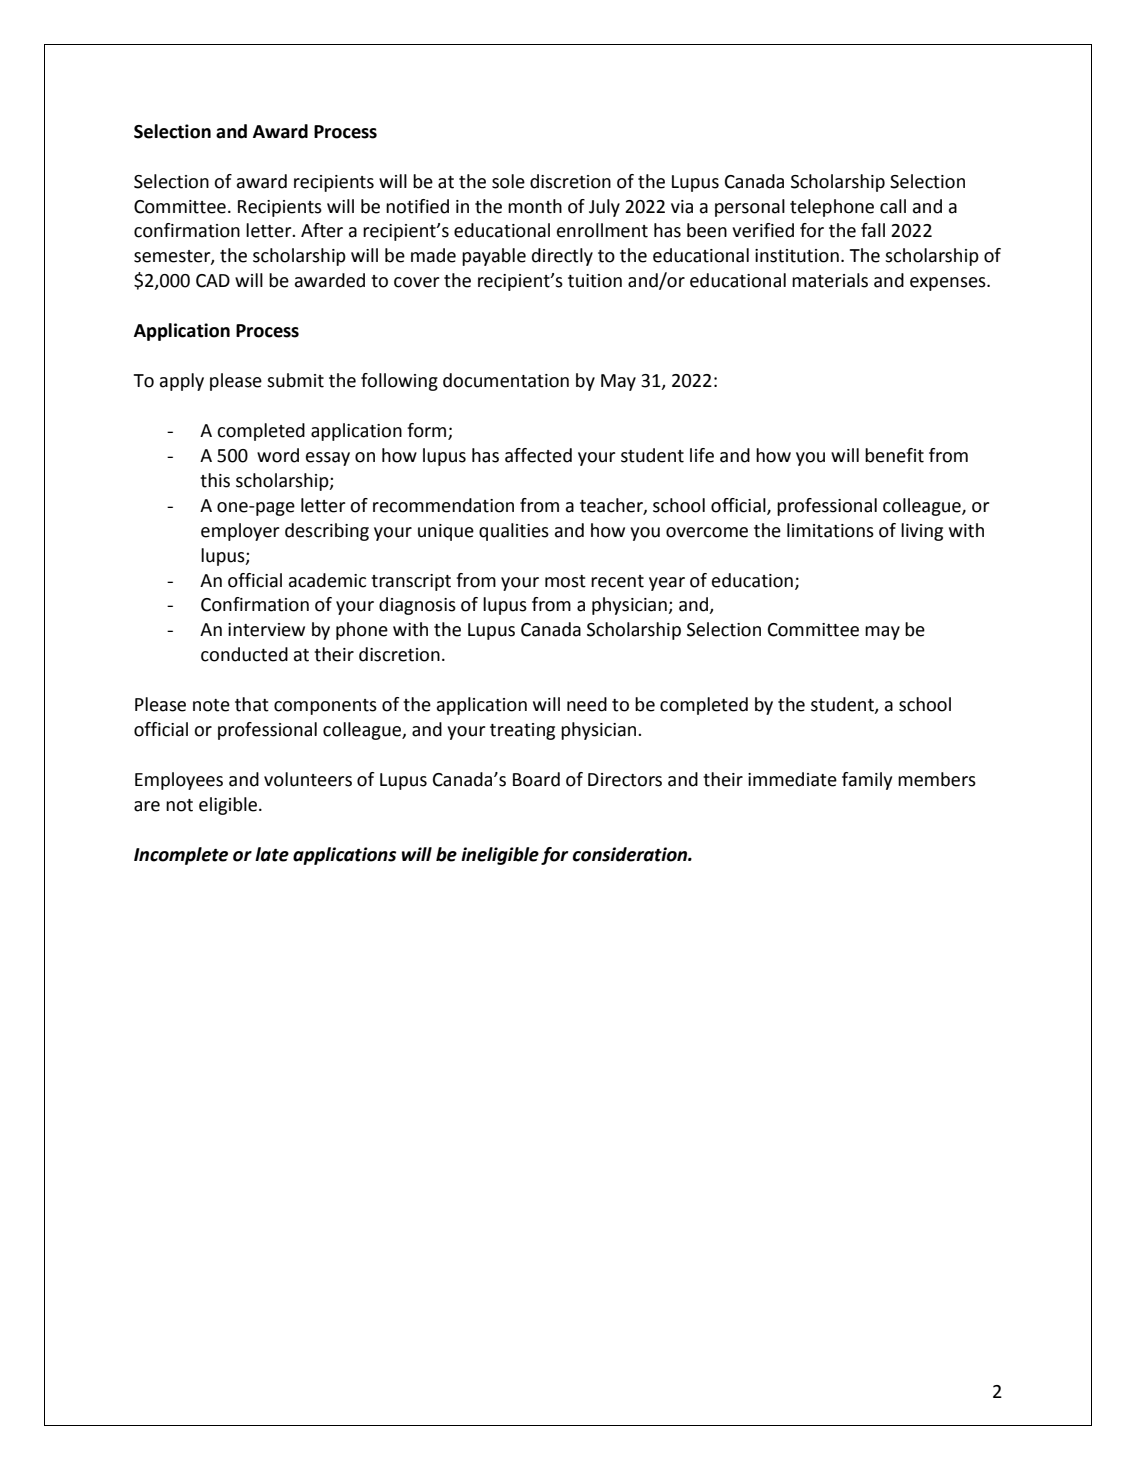  What do you see at coordinates (535, 206) in the screenshot?
I see `month` at bounding box center [535, 206].
